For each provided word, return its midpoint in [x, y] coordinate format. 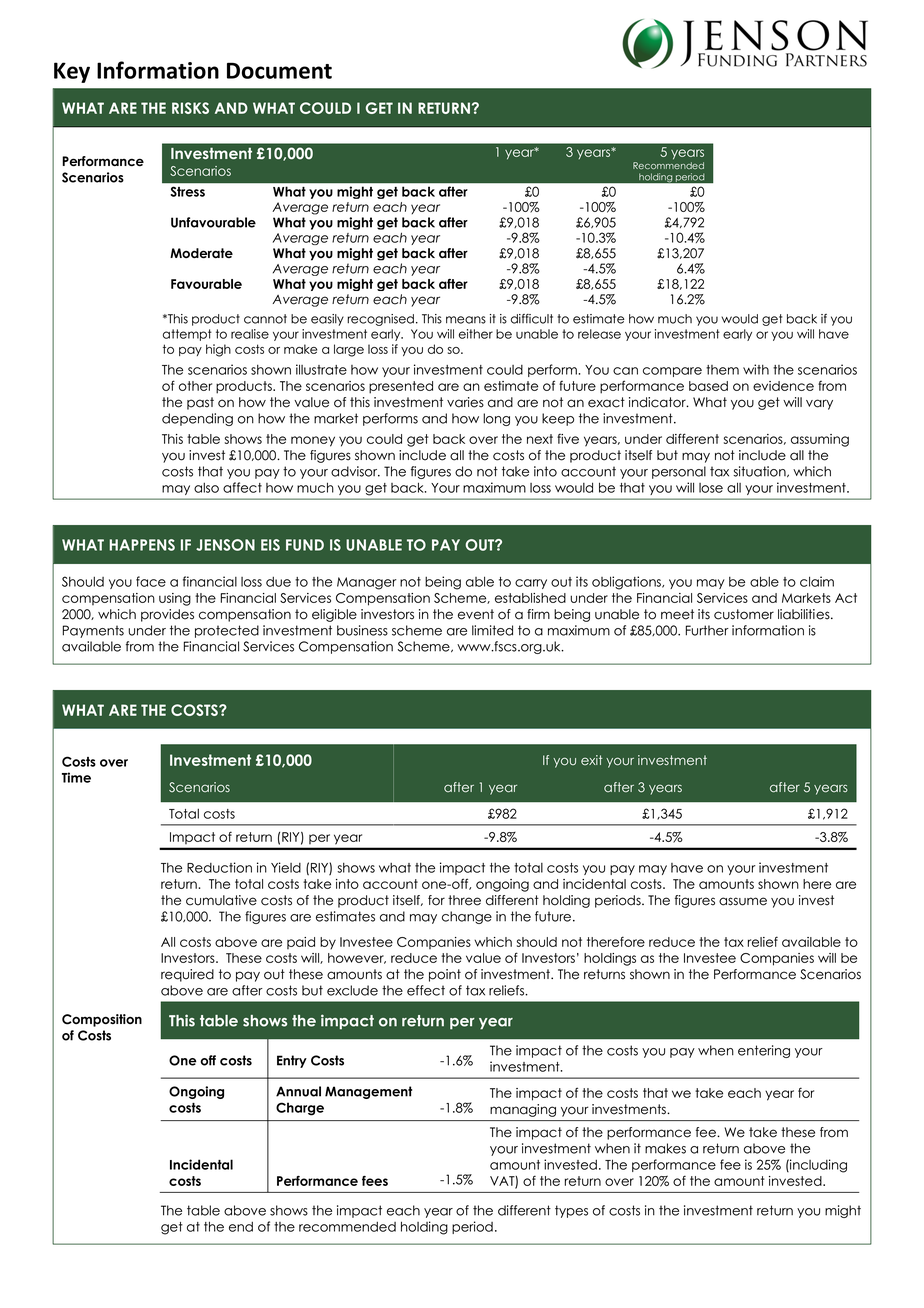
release [599, 334]
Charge [300, 1109]
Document [279, 70]
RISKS [190, 108]
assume [743, 901]
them [722, 370]
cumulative [221, 900]
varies [465, 402]
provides [167, 615]
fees [375, 1181]
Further [707, 630]
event [476, 614]
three [464, 900]
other [195, 386]
